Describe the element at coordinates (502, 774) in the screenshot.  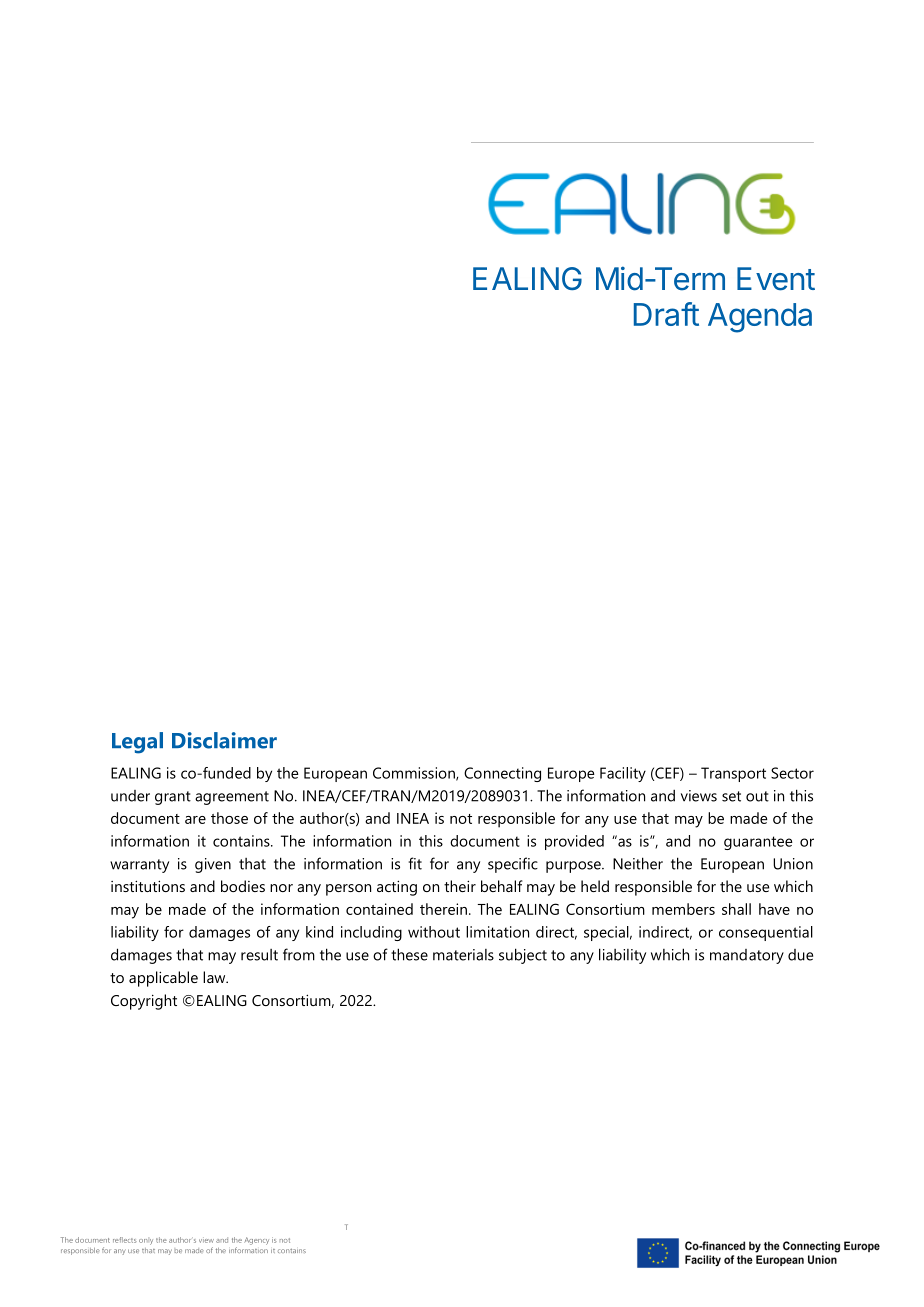
I see `Connecting` at that location.
